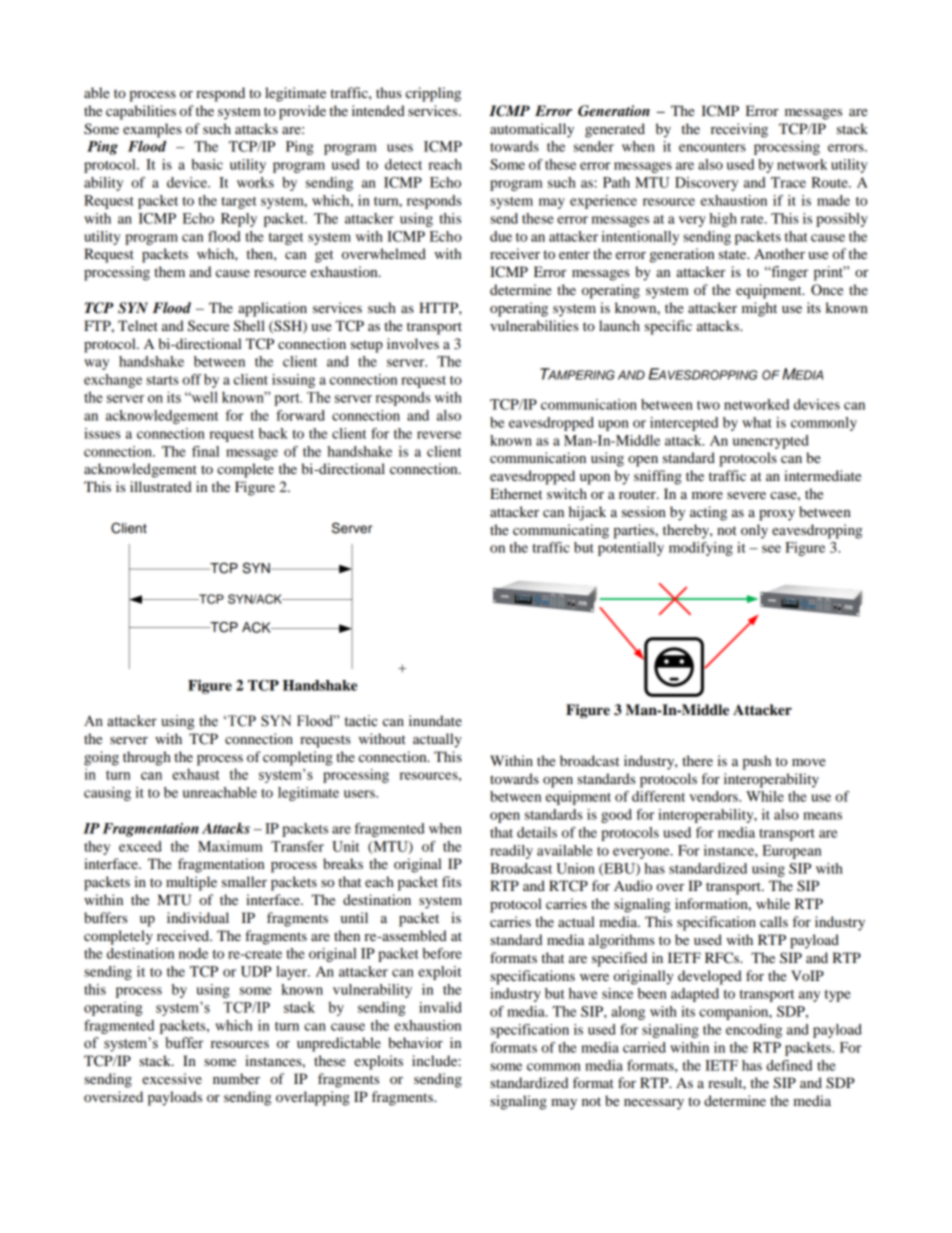  I want to click on final, so click(205, 451).
